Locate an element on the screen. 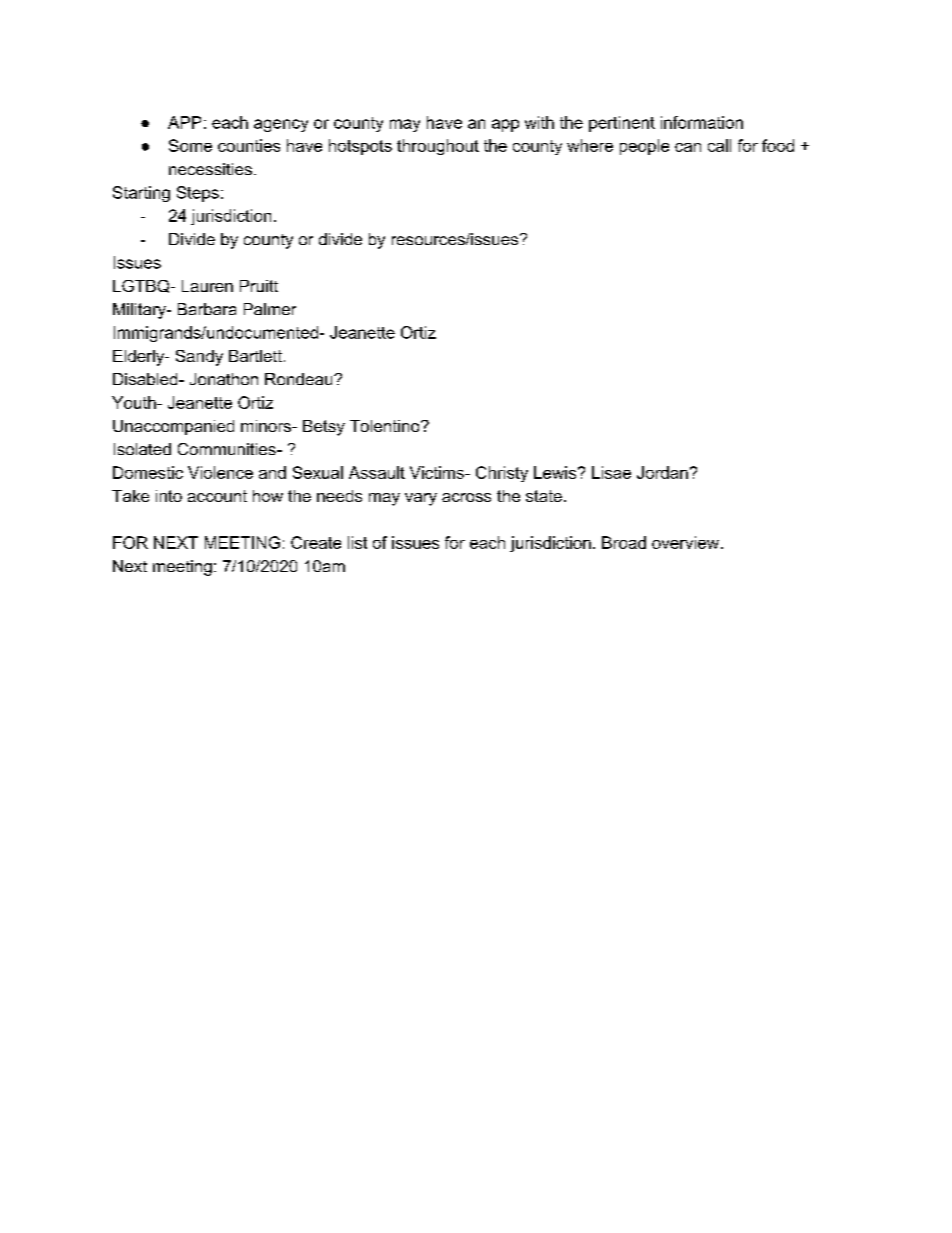  Steps is located at coordinates (198, 194).
